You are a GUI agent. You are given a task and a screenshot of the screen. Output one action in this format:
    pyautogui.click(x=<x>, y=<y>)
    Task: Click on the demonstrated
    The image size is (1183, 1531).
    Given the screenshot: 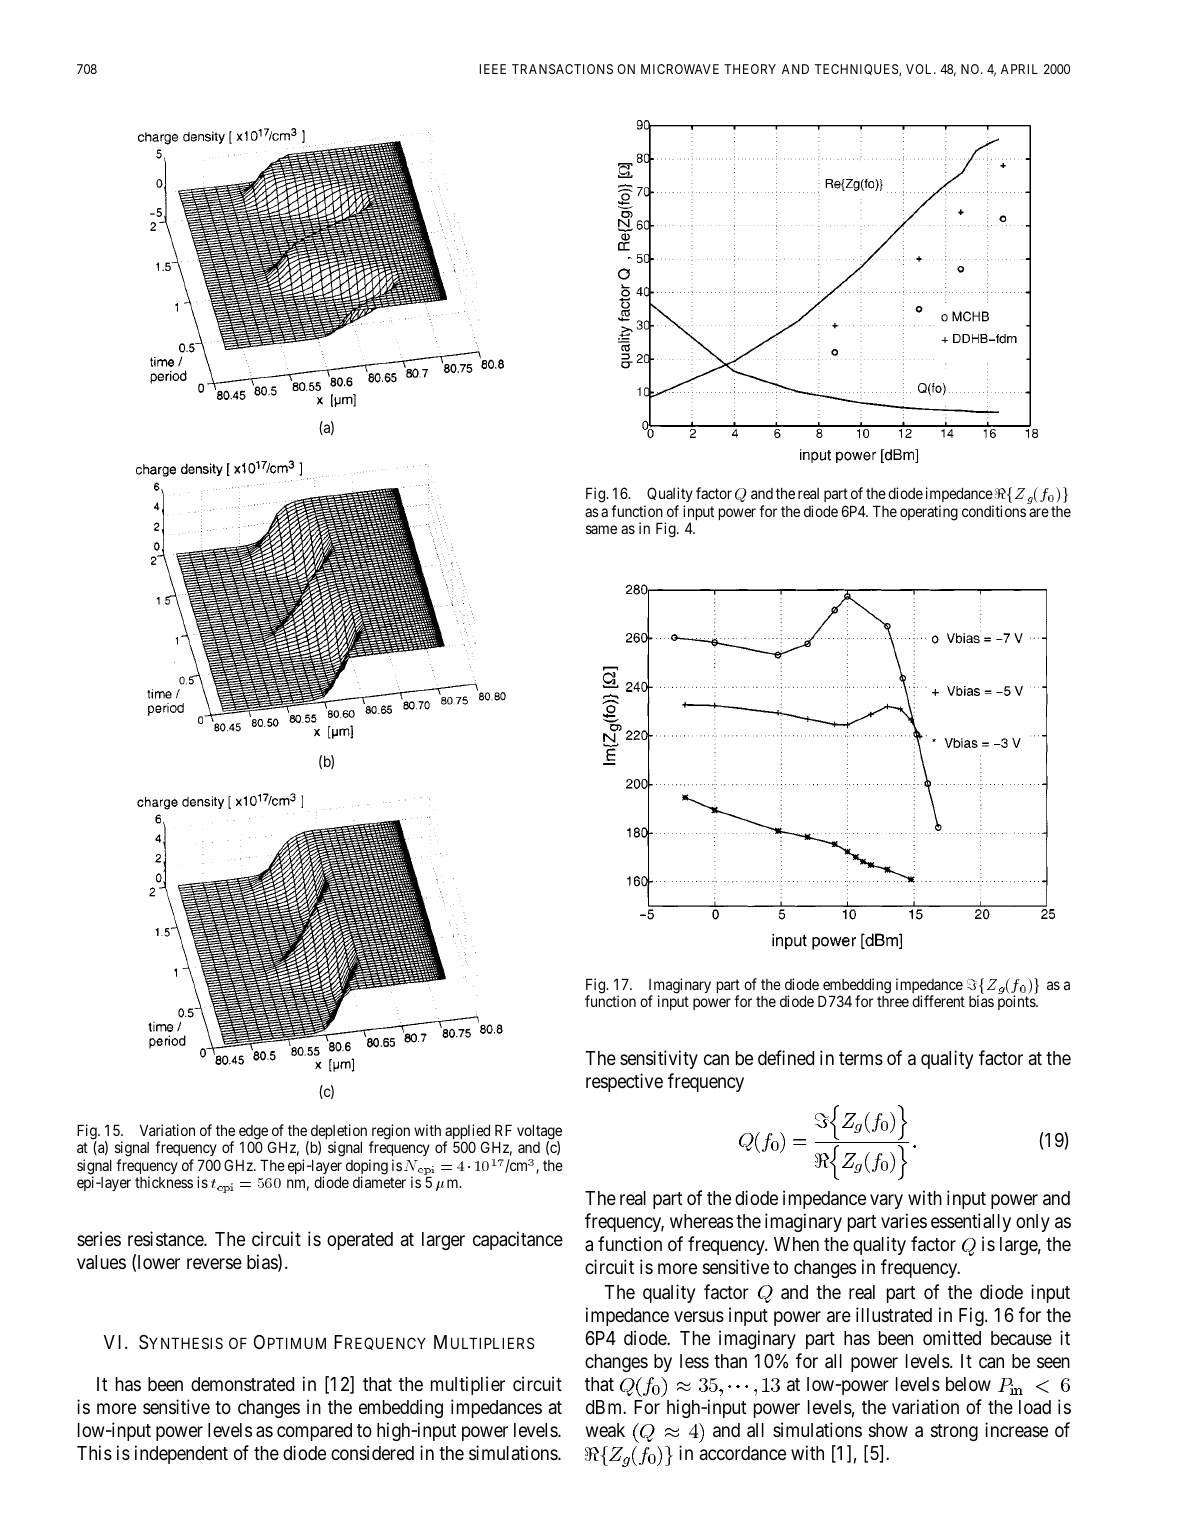 What is the action you would take?
    pyautogui.click(x=242, y=1384)
